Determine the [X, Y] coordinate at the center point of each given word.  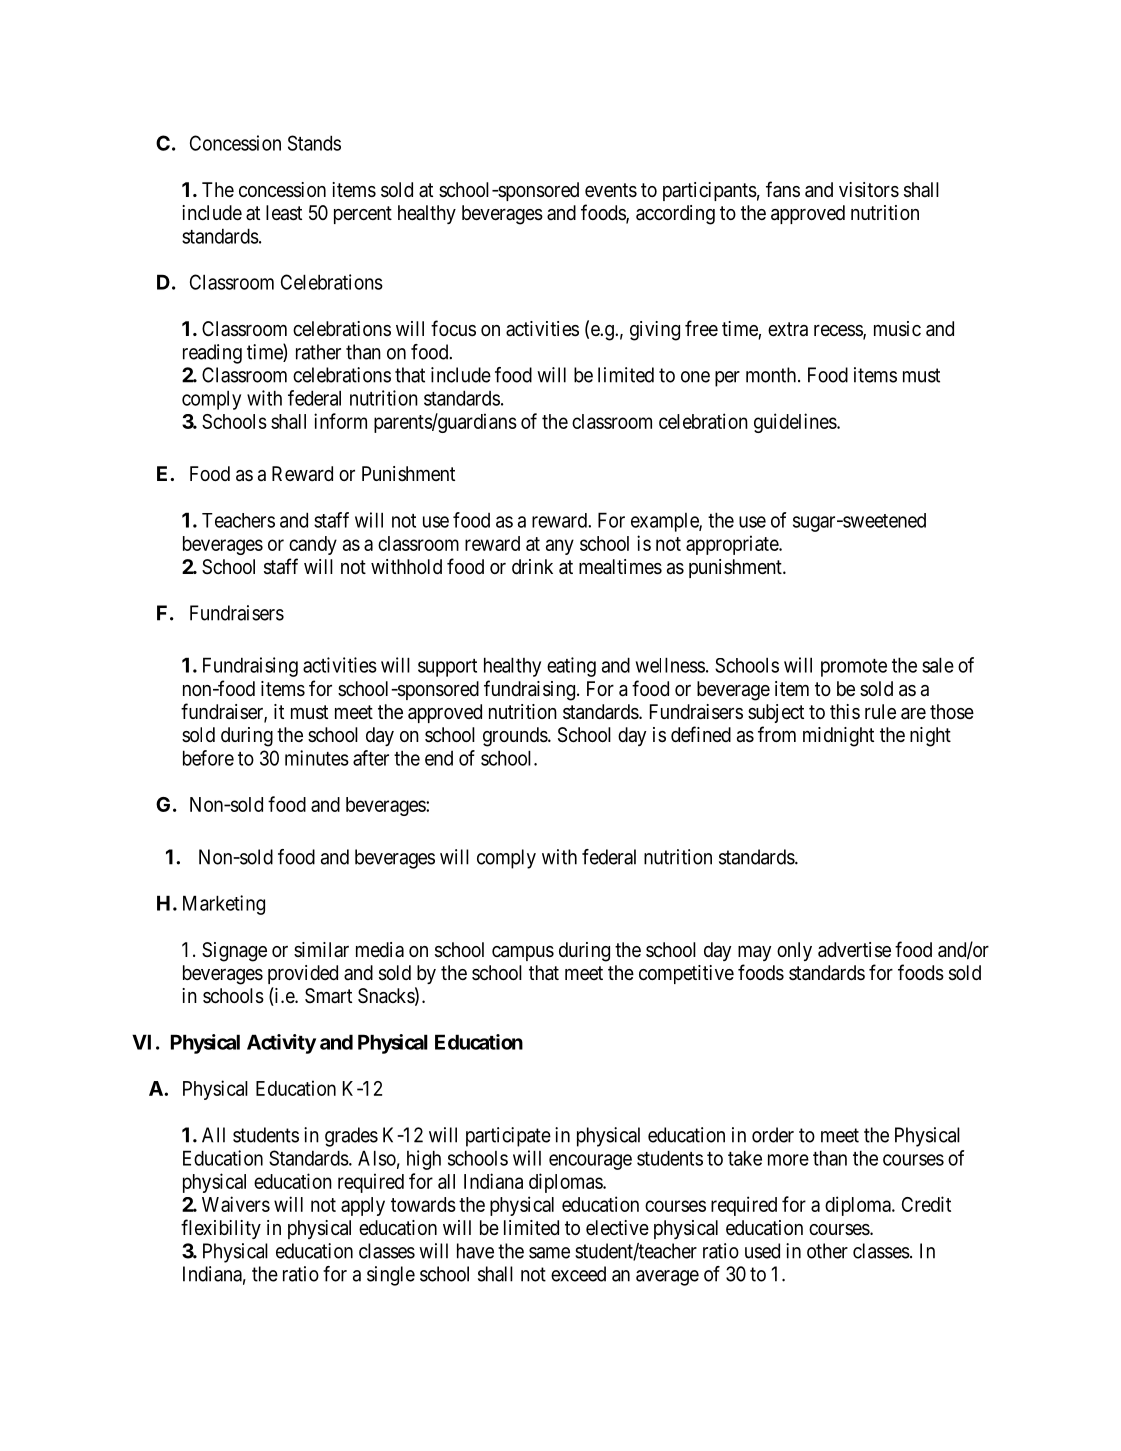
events [611, 190]
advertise [854, 950]
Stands [314, 143]
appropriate [733, 545]
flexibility [221, 1229]
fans [783, 189]
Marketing [224, 905]
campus [523, 953]
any [560, 547]
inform [340, 421]
